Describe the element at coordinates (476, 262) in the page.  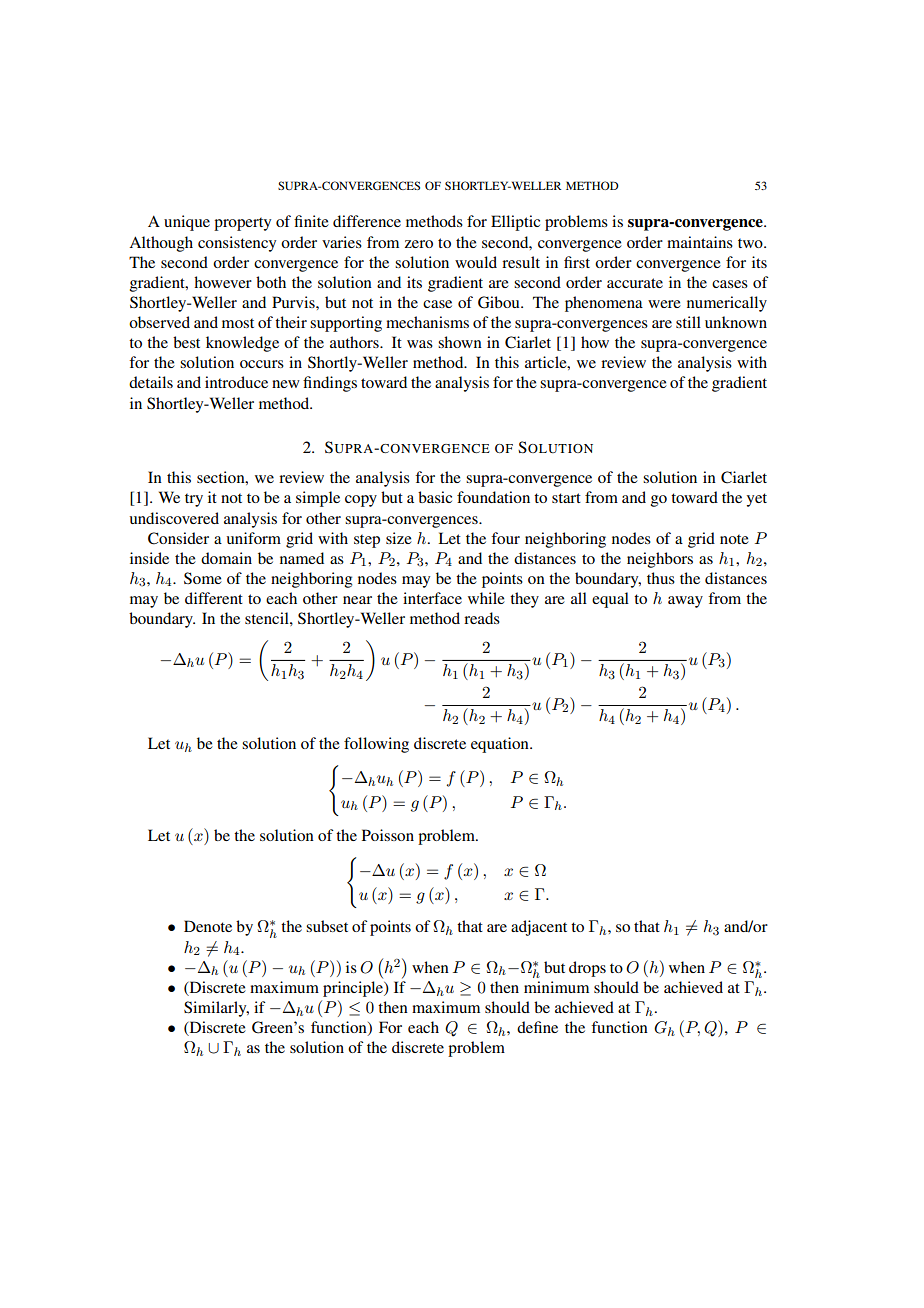
I see `would` at that location.
